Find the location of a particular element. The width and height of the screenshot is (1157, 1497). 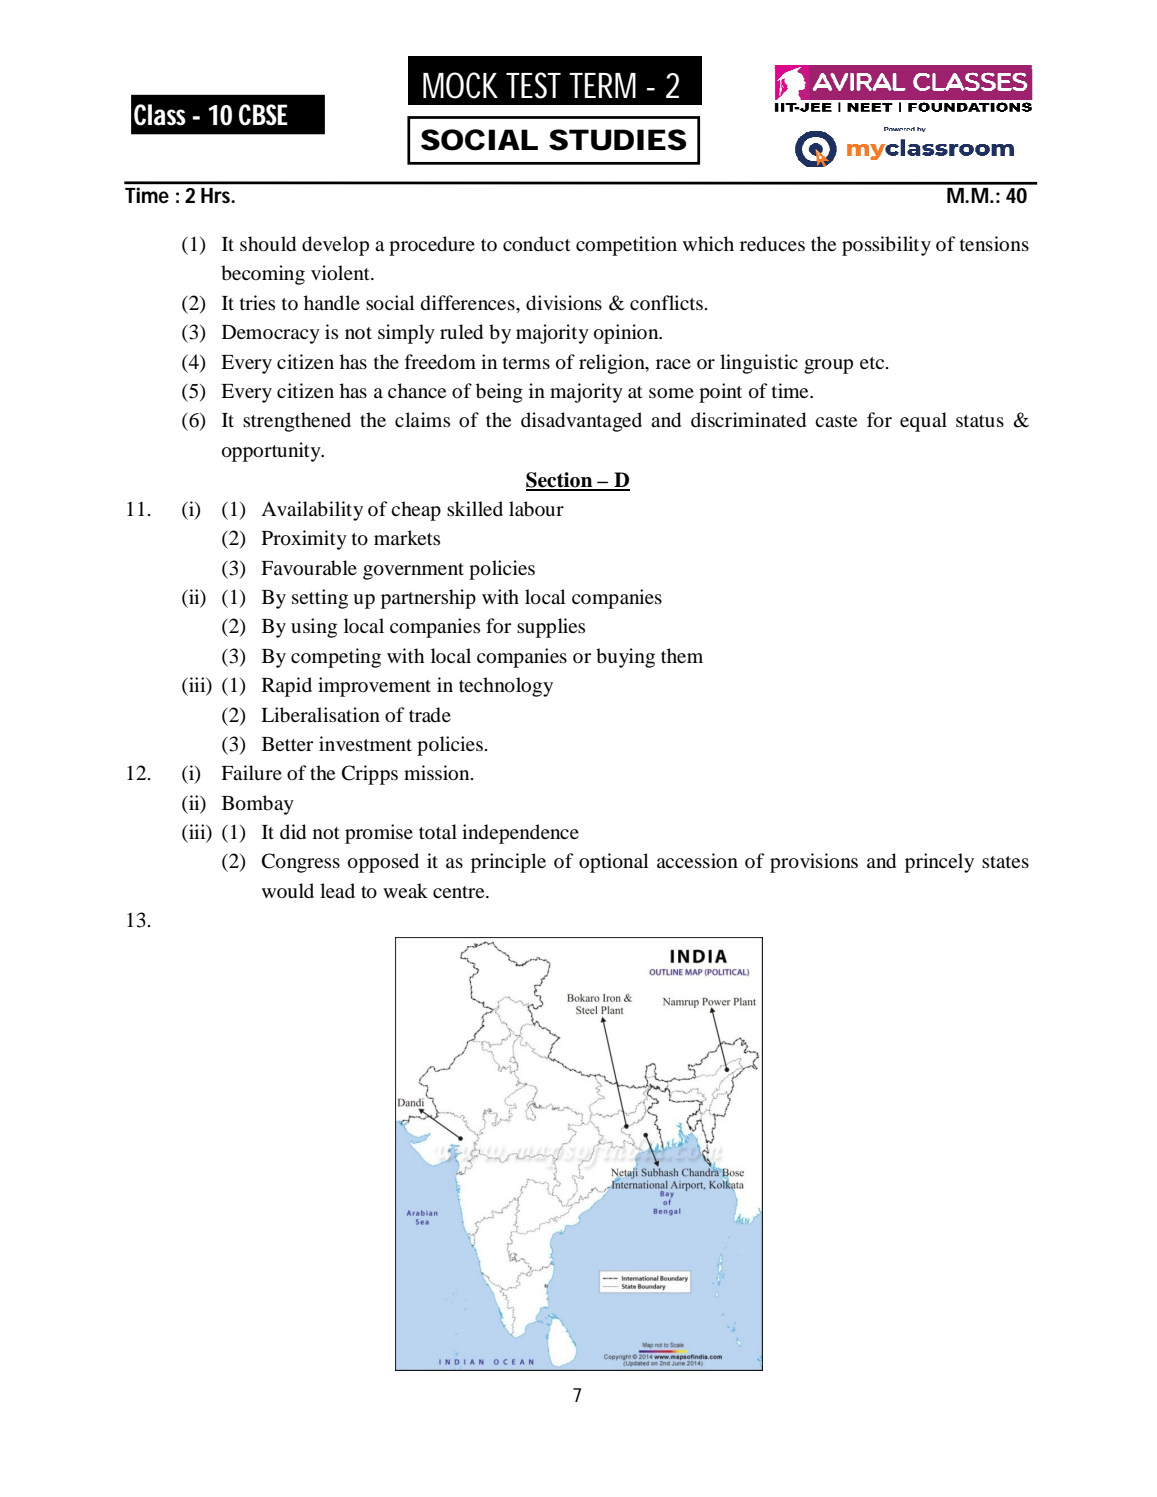

them is located at coordinates (682, 655).
